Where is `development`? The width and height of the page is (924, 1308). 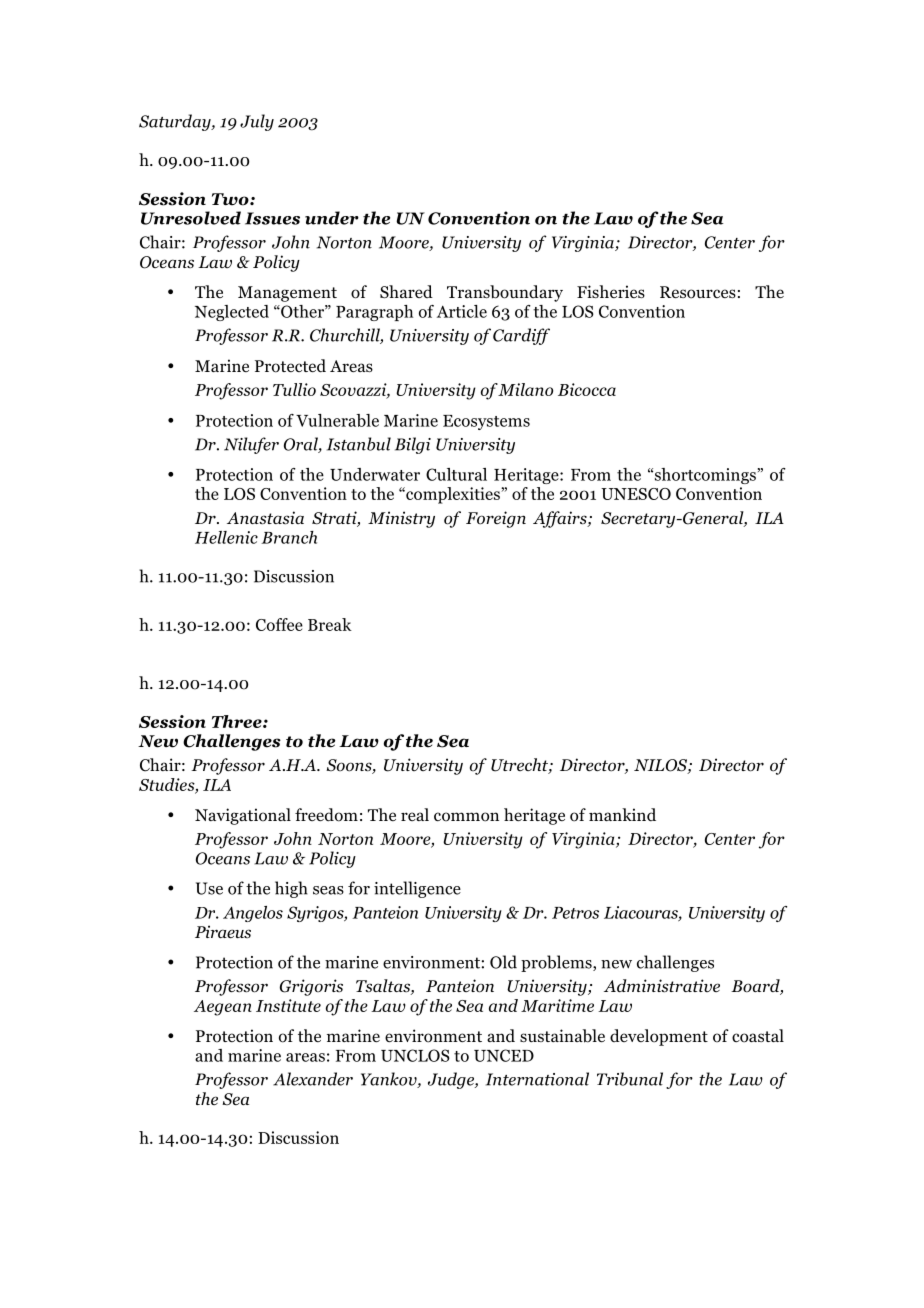 development is located at coordinates (659, 1037).
